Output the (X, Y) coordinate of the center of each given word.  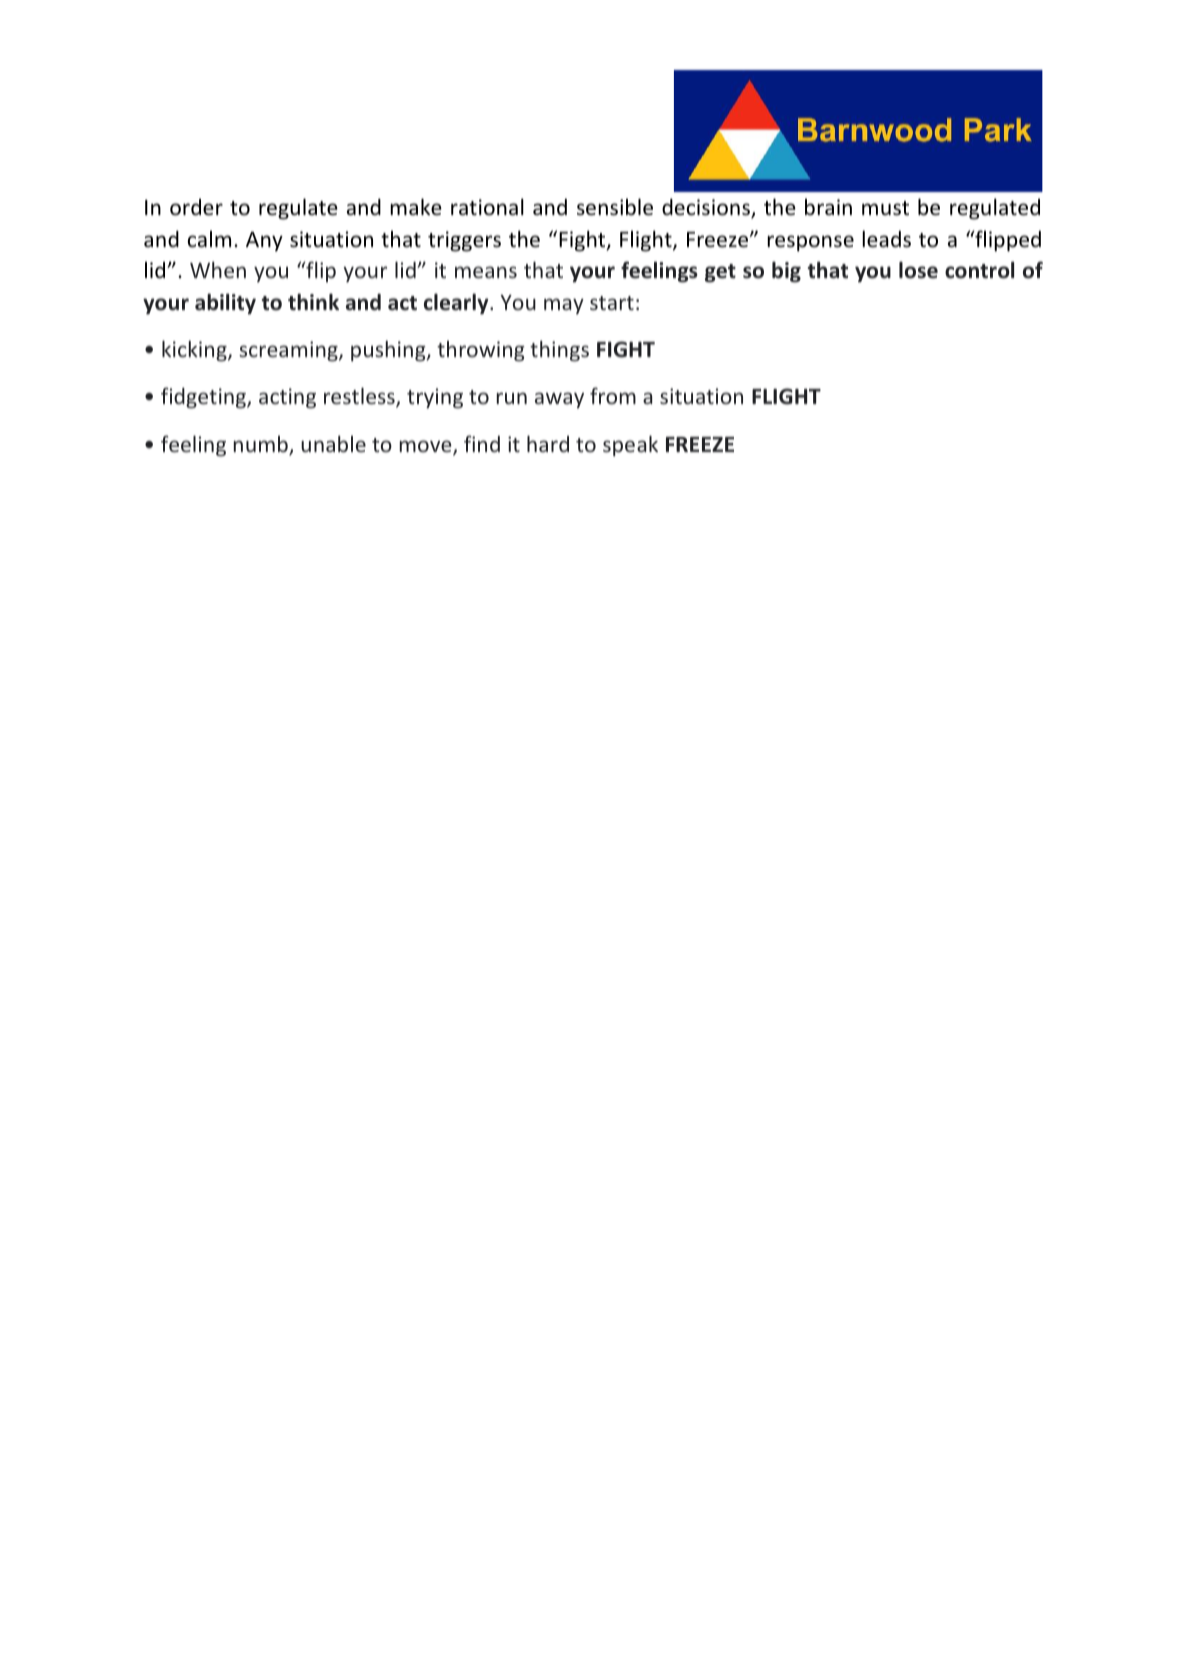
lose (918, 270)
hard (548, 443)
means (486, 272)
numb (262, 445)
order (196, 207)
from (613, 395)
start (612, 303)
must (885, 208)
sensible (615, 207)
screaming (289, 351)
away (559, 400)
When (218, 269)
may (564, 306)
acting (287, 398)
